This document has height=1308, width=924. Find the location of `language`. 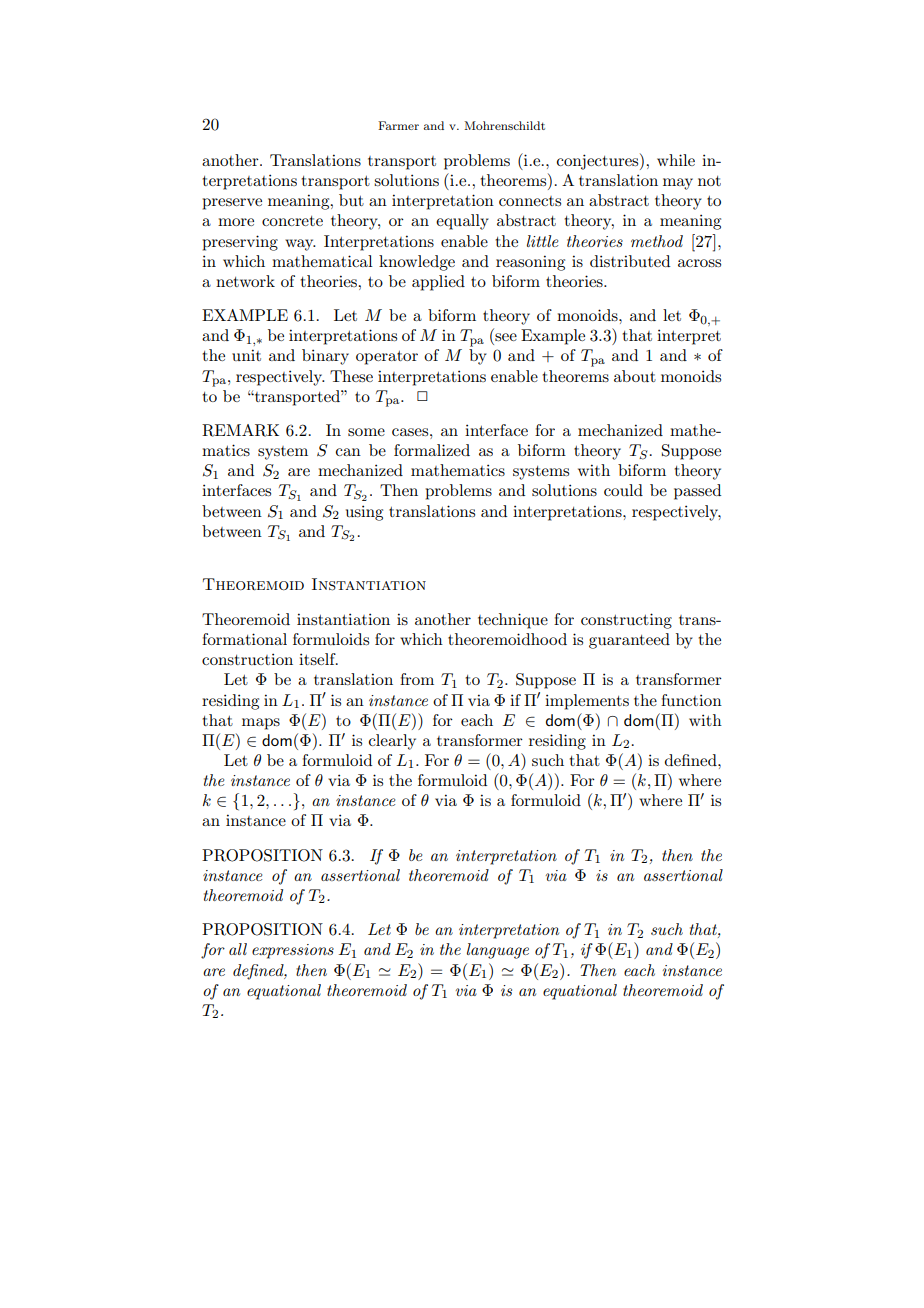

language is located at coordinates (498, 951).
